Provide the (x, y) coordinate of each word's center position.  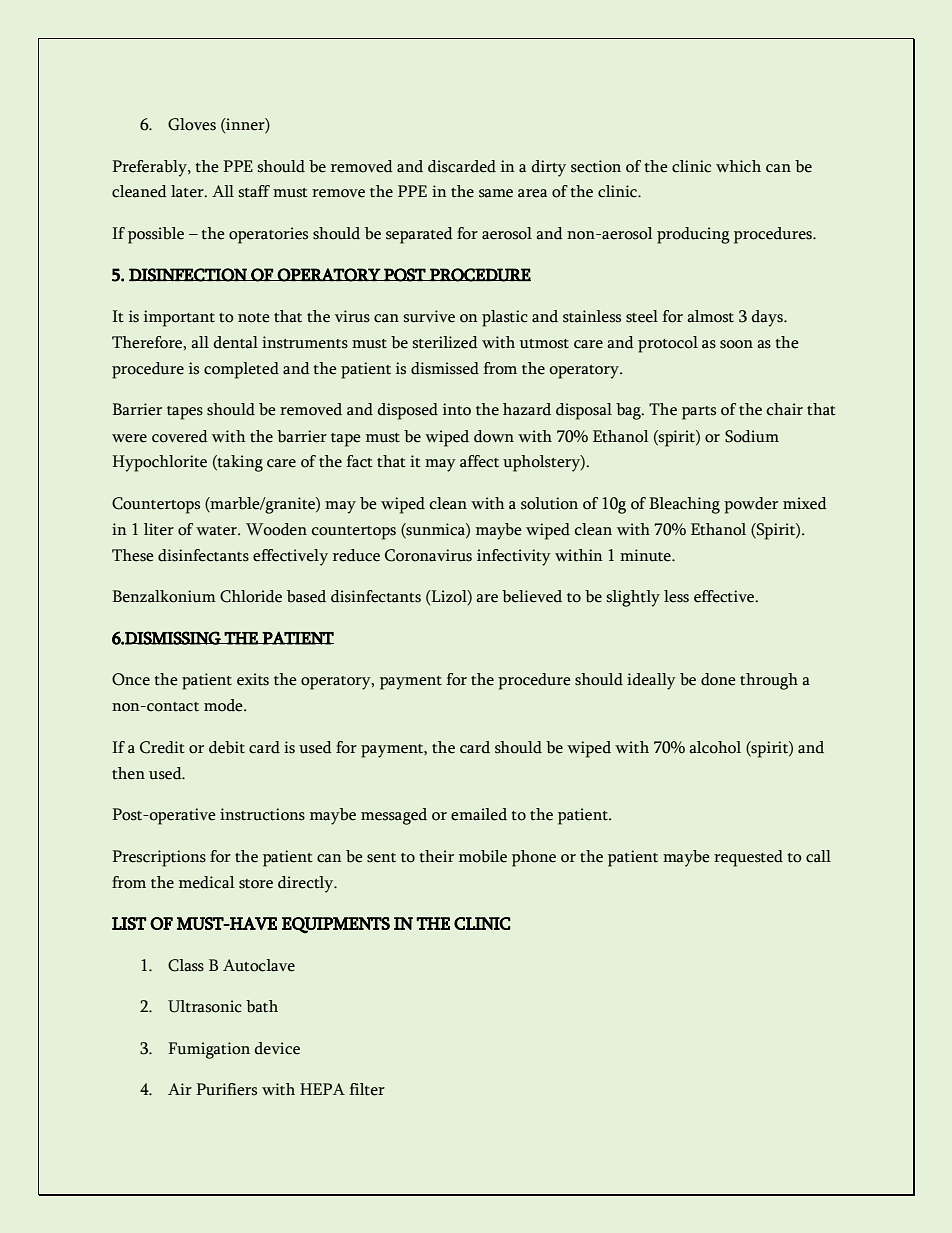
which (738, 166)
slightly (633, 598)
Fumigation (209, 1050)
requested (748, 858)
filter (367, 1089)
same (496, 193)
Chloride (251, 596)
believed (532, 596)
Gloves (192, 124)
